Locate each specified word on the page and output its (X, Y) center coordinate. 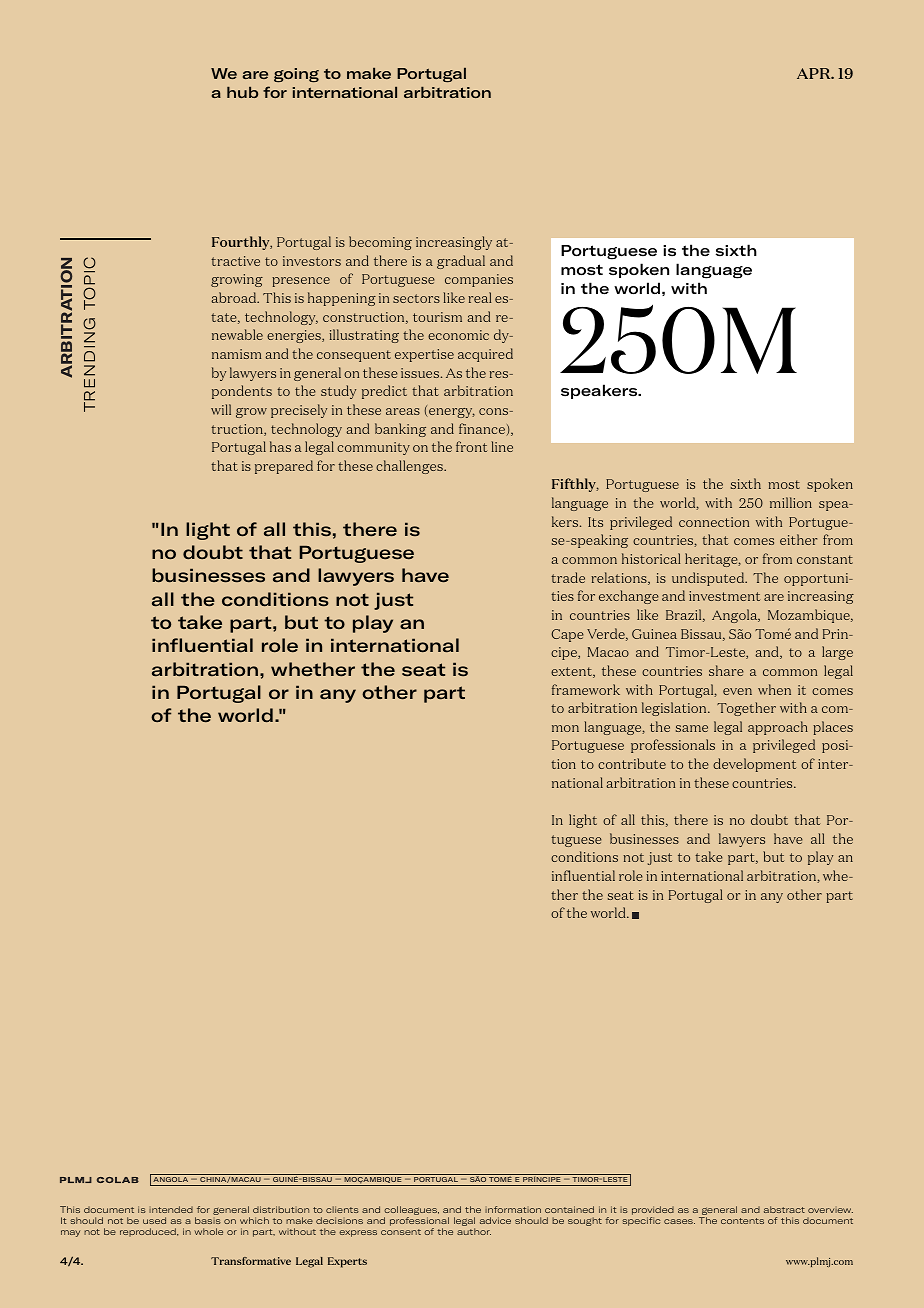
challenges (410, 467)
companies (479, 280)
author (474, 1231)
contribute (632, 763)
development (755, 765)
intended (171, 1209)
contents (742, 1221)
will (221, 409)
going (296, 75)
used (154, 1220)
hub (242, 92)
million (791, 502)
